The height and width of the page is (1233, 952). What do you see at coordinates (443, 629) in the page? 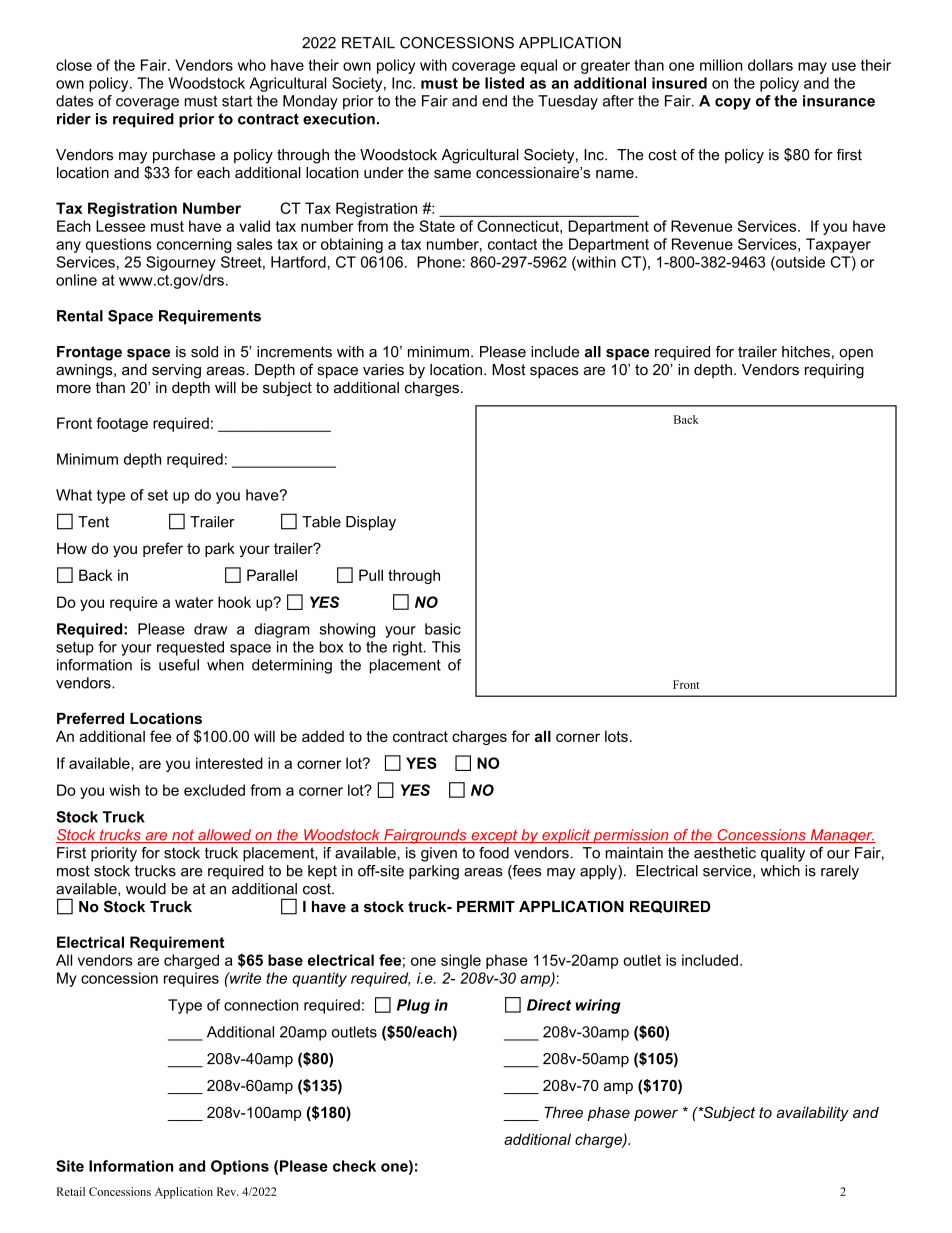
I see `basic` at bounding box center [443, 629].
